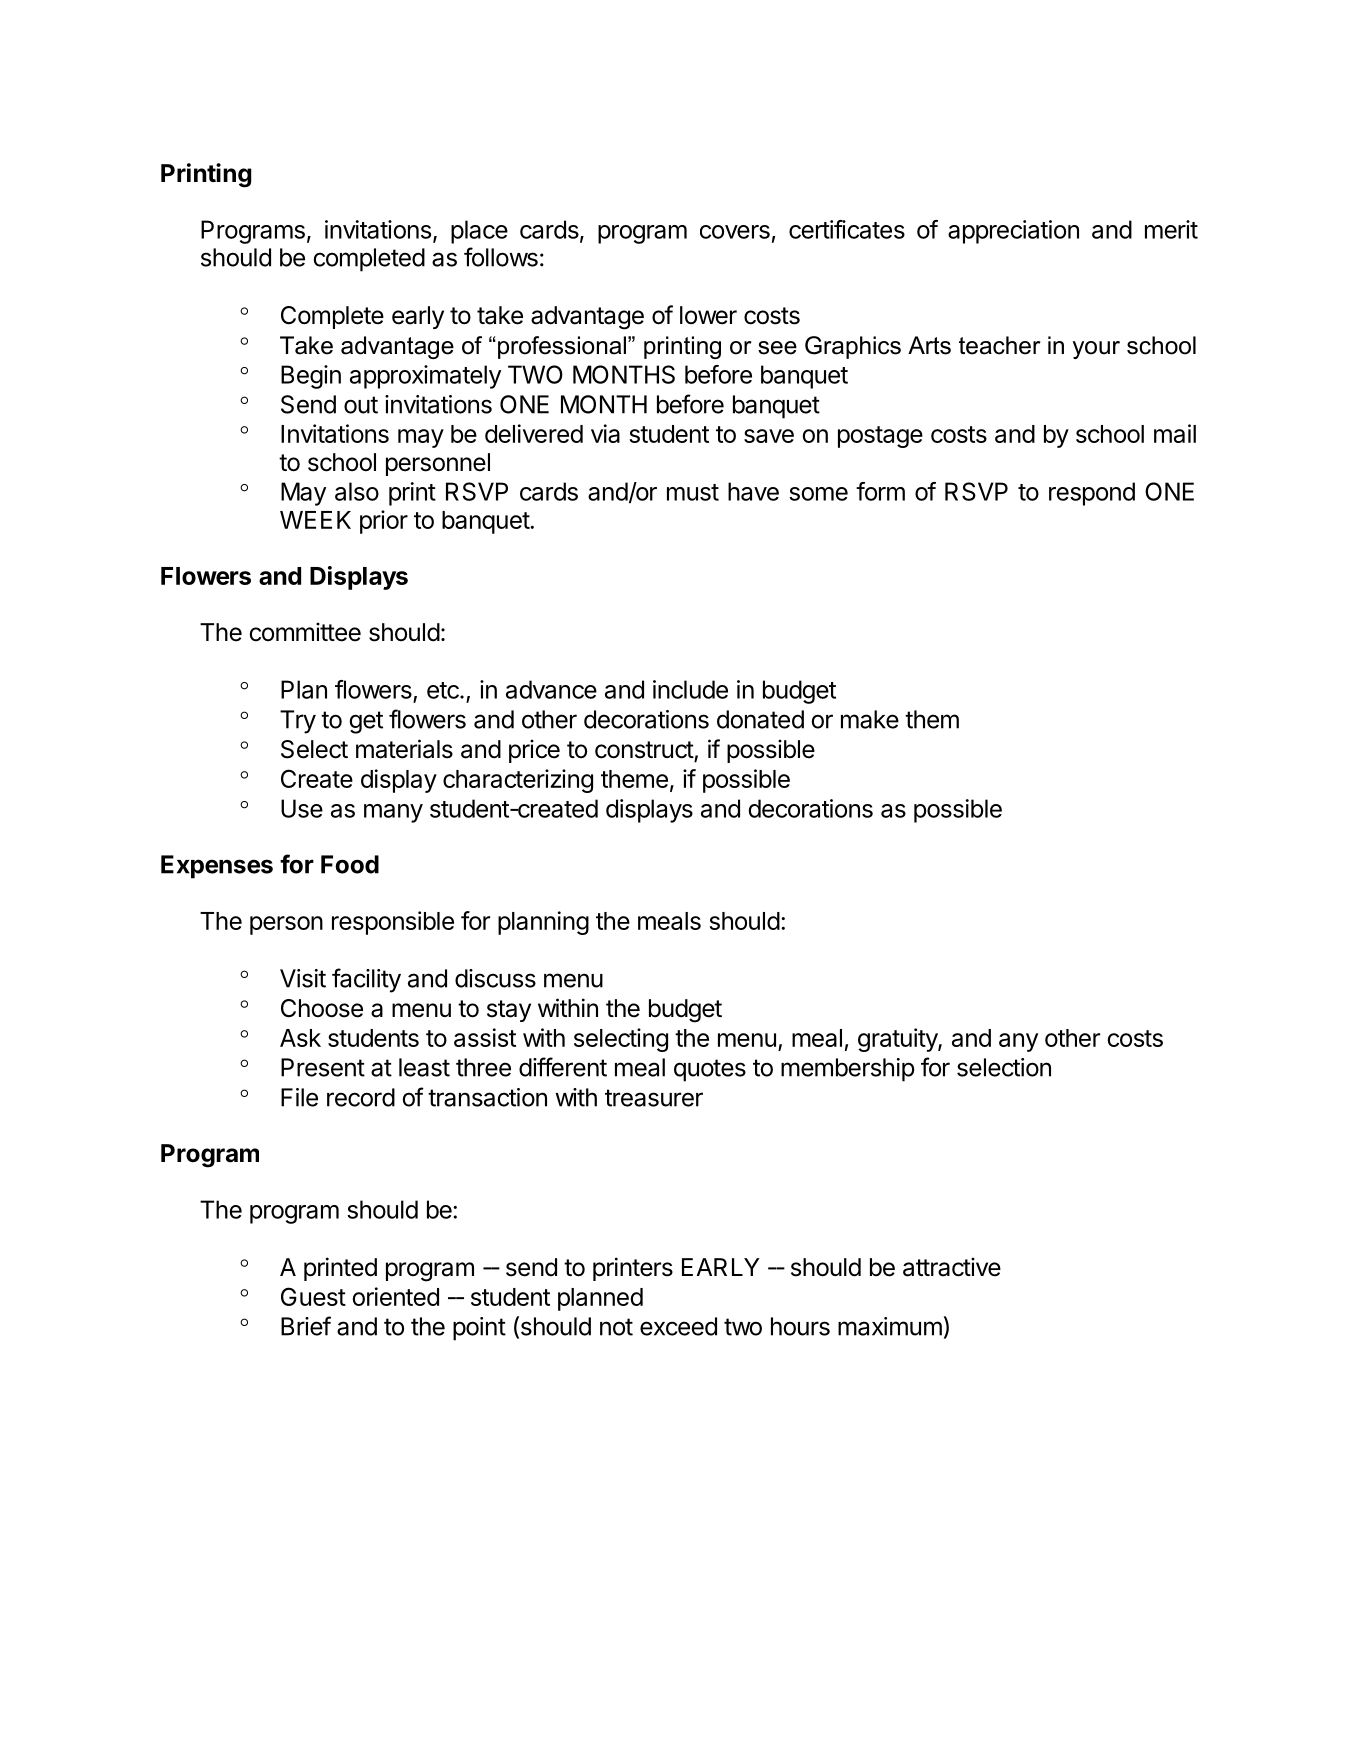 The height and width of the document is (1756, 1357). What do you see at coordinates (690, 689) in the document?
I see `include` at bounding box center [690, 689].
